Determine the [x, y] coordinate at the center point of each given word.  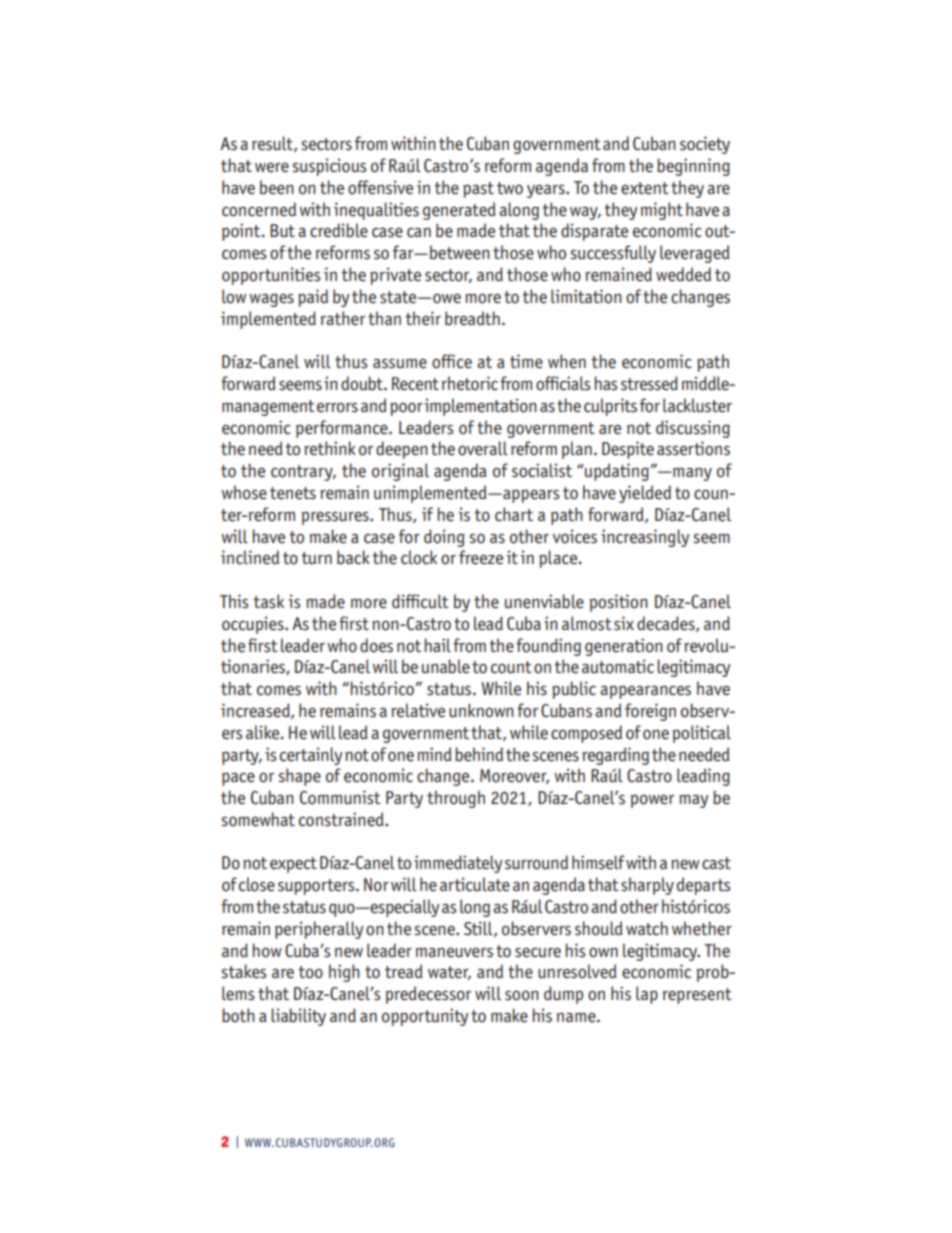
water [449, 973]
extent [645, 188]
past [478, 190]
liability [298, 1017]
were [272, 167]
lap [647, 995]
